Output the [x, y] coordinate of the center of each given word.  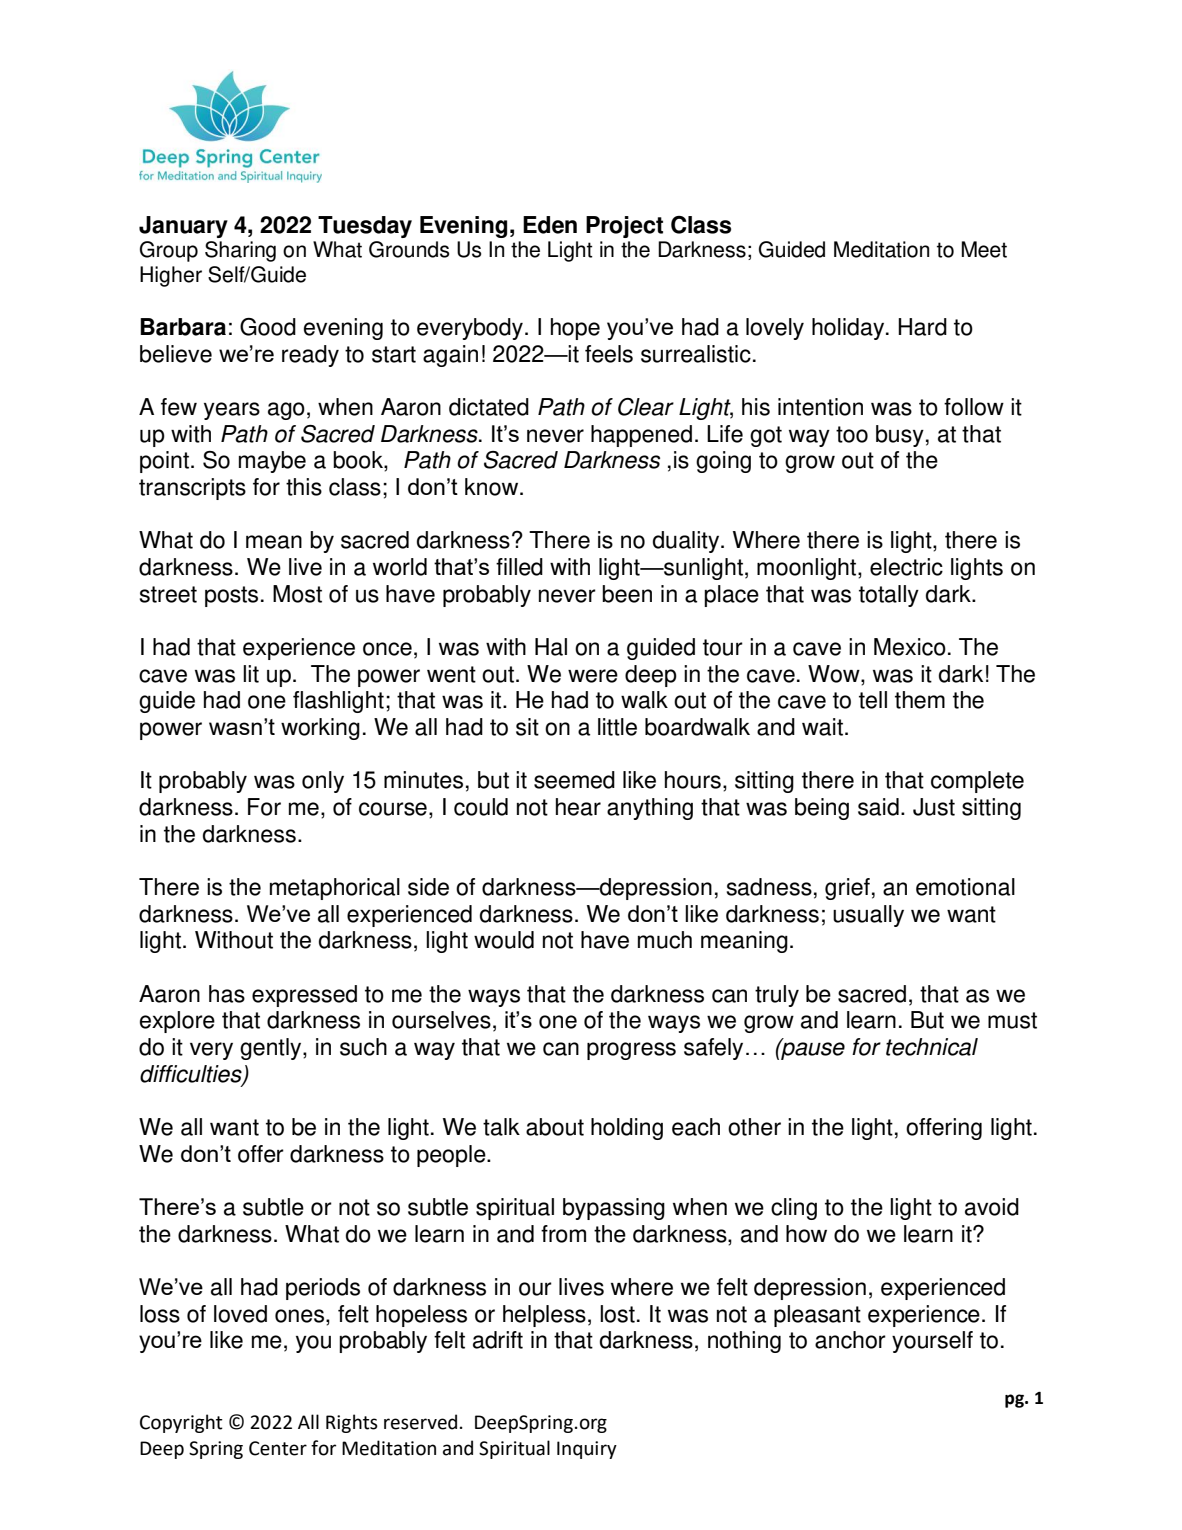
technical [932, 1047]
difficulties [192, 1075]
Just [934, 807]
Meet [984, 249]
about [555, 1127]
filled [519, 567]
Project [624, 227]
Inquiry [587, 1450]
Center [278, 1448]
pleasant [817, 1316]
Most [297, 594]
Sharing [240, 251]
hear [578, 807]
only [323, 782]
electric [906, 567]
